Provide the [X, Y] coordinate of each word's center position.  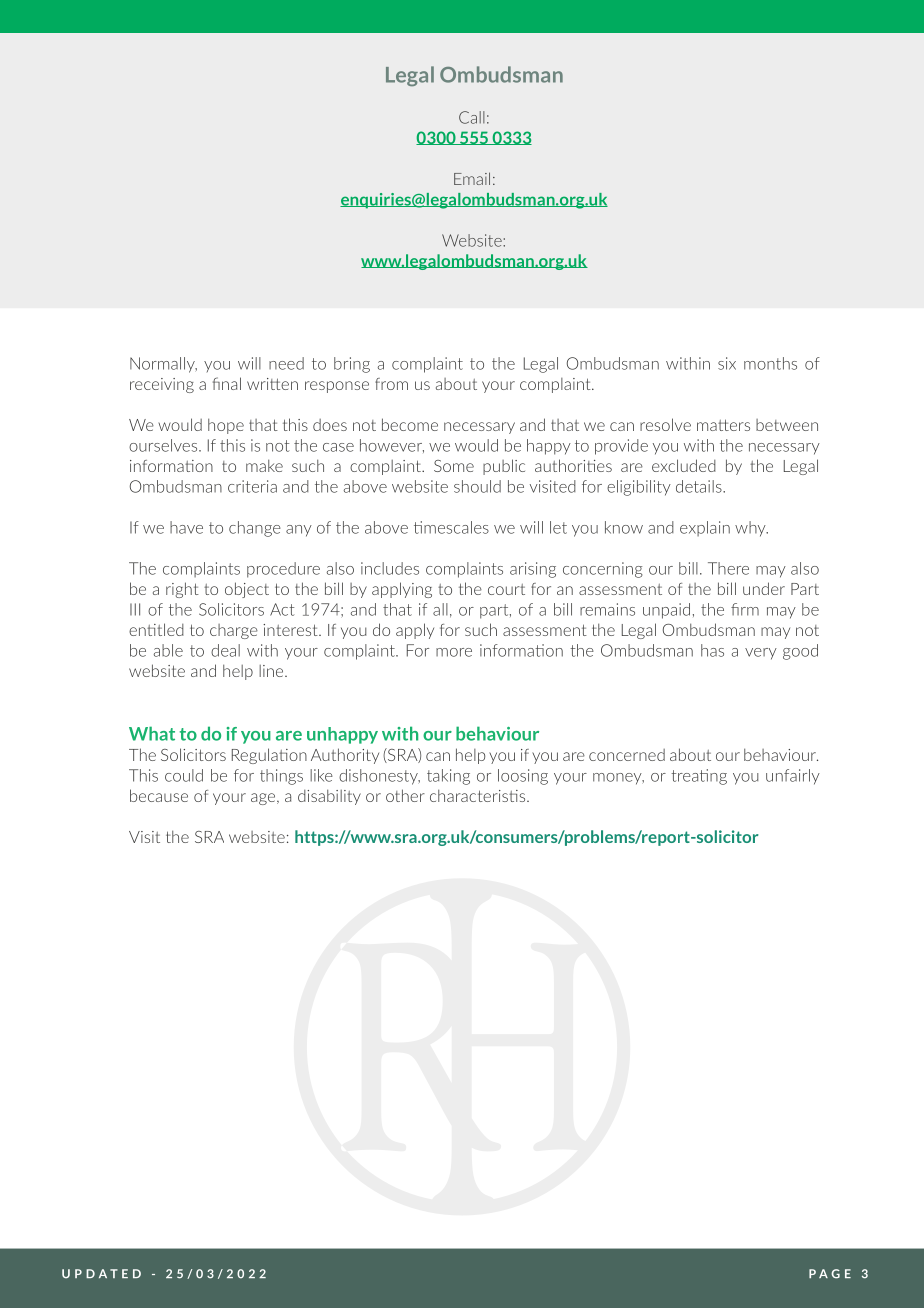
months [770, 363]
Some [454, 466]
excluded [684, 465]
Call [472, 117]
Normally [163, 365]
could [184, 775]
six [727, 363]
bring [352, 365]
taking [448, 777]
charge [234, 631]
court [506, 589]
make [264, 465]
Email [472, 178]
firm [745, 609]
